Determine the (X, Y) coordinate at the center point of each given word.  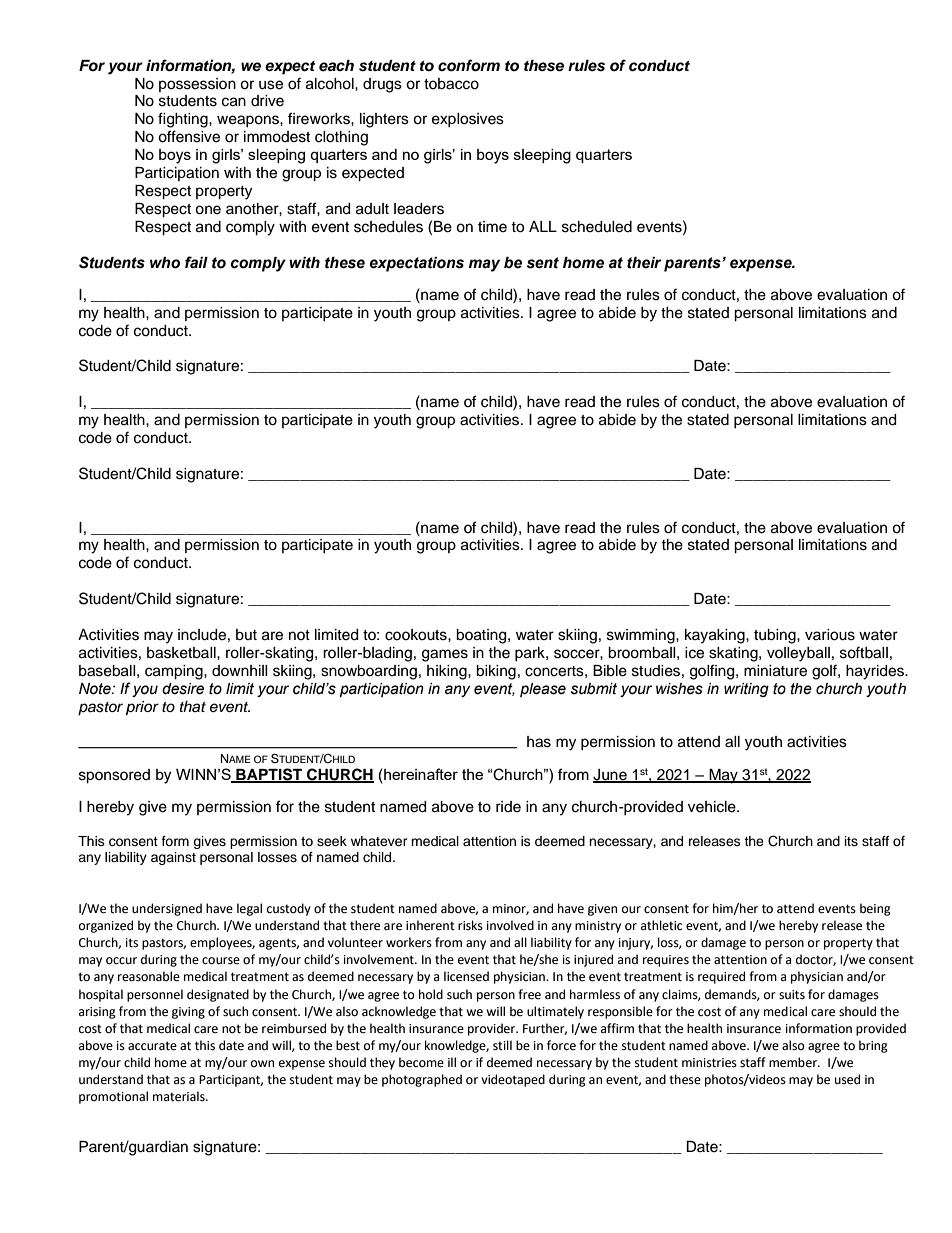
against (173, 858)
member (794, 1062)
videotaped (513, 1080)
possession (197, 85)
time (492, 227)
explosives (468, 120)
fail (196, 262)
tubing (776, 636)
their (644, 263)
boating (482, 636)
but (246, 635)
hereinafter (420, 774)
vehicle (713, 807)
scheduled (597, 227)
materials (180, 1096)
